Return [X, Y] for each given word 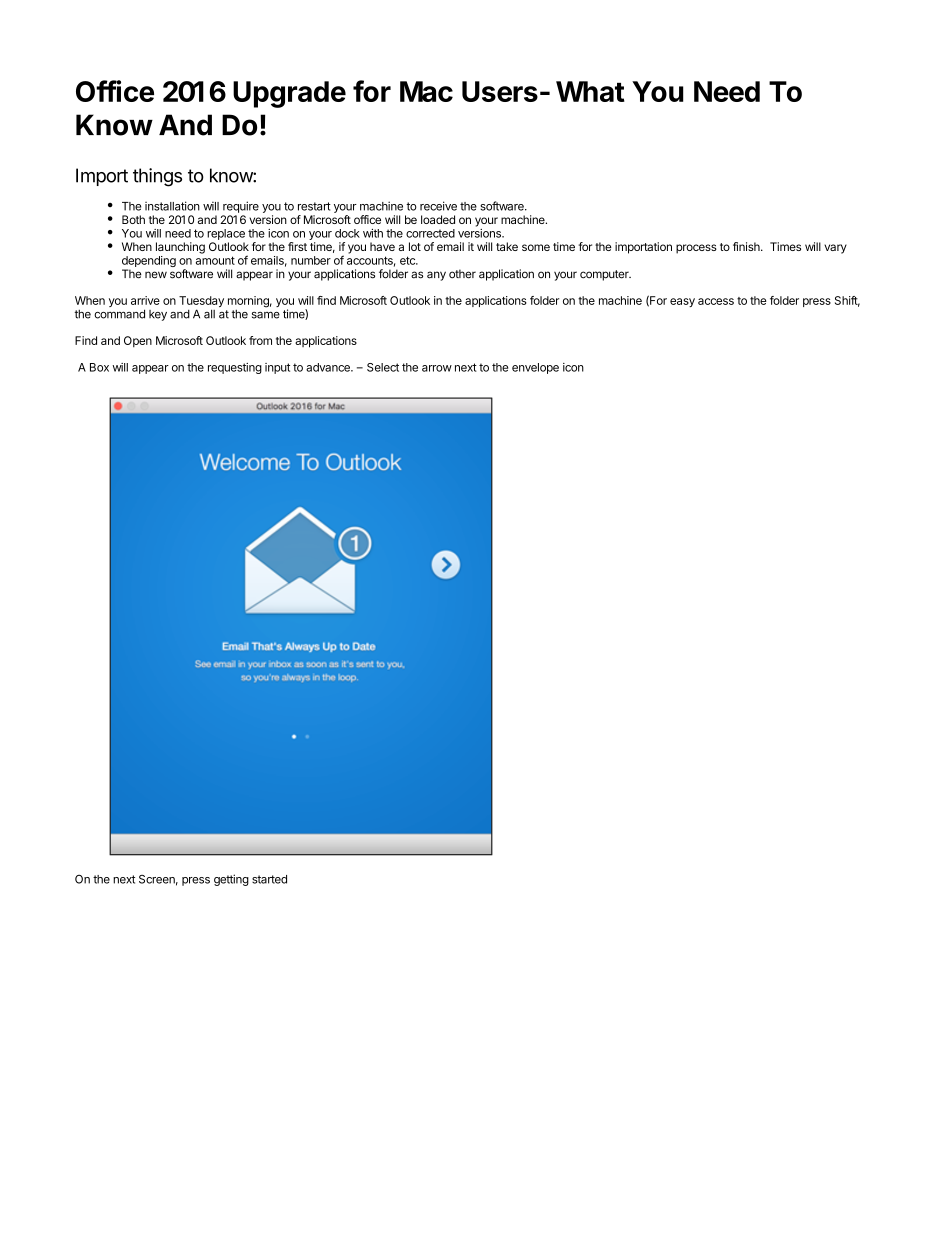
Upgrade [289, 94]
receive [438, 206]
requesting [235, 368]
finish [747, 246]
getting [231, 880]
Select [383, 367]
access [716, 301]
